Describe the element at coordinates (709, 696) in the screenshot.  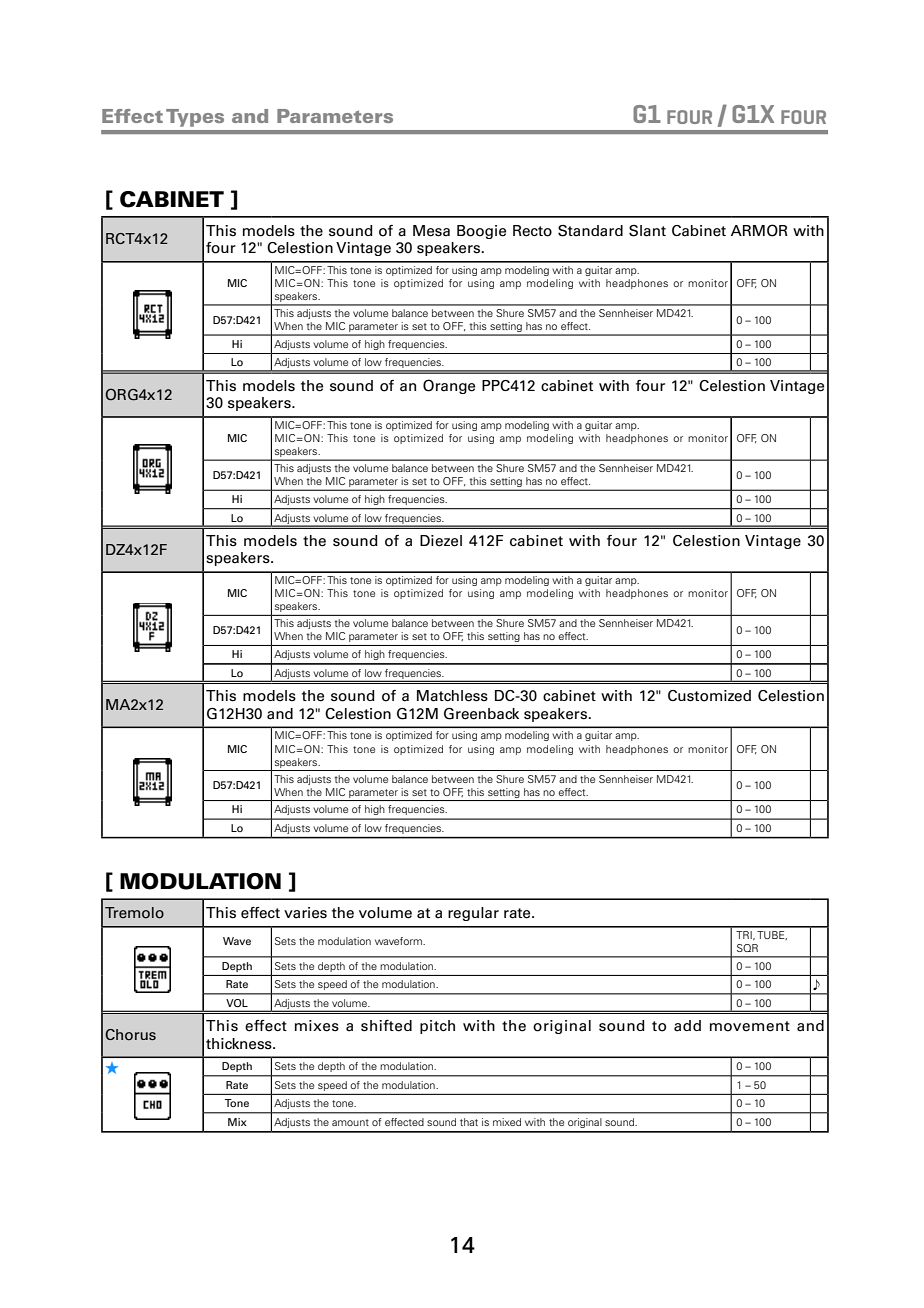
I see `Customized` at that location.
